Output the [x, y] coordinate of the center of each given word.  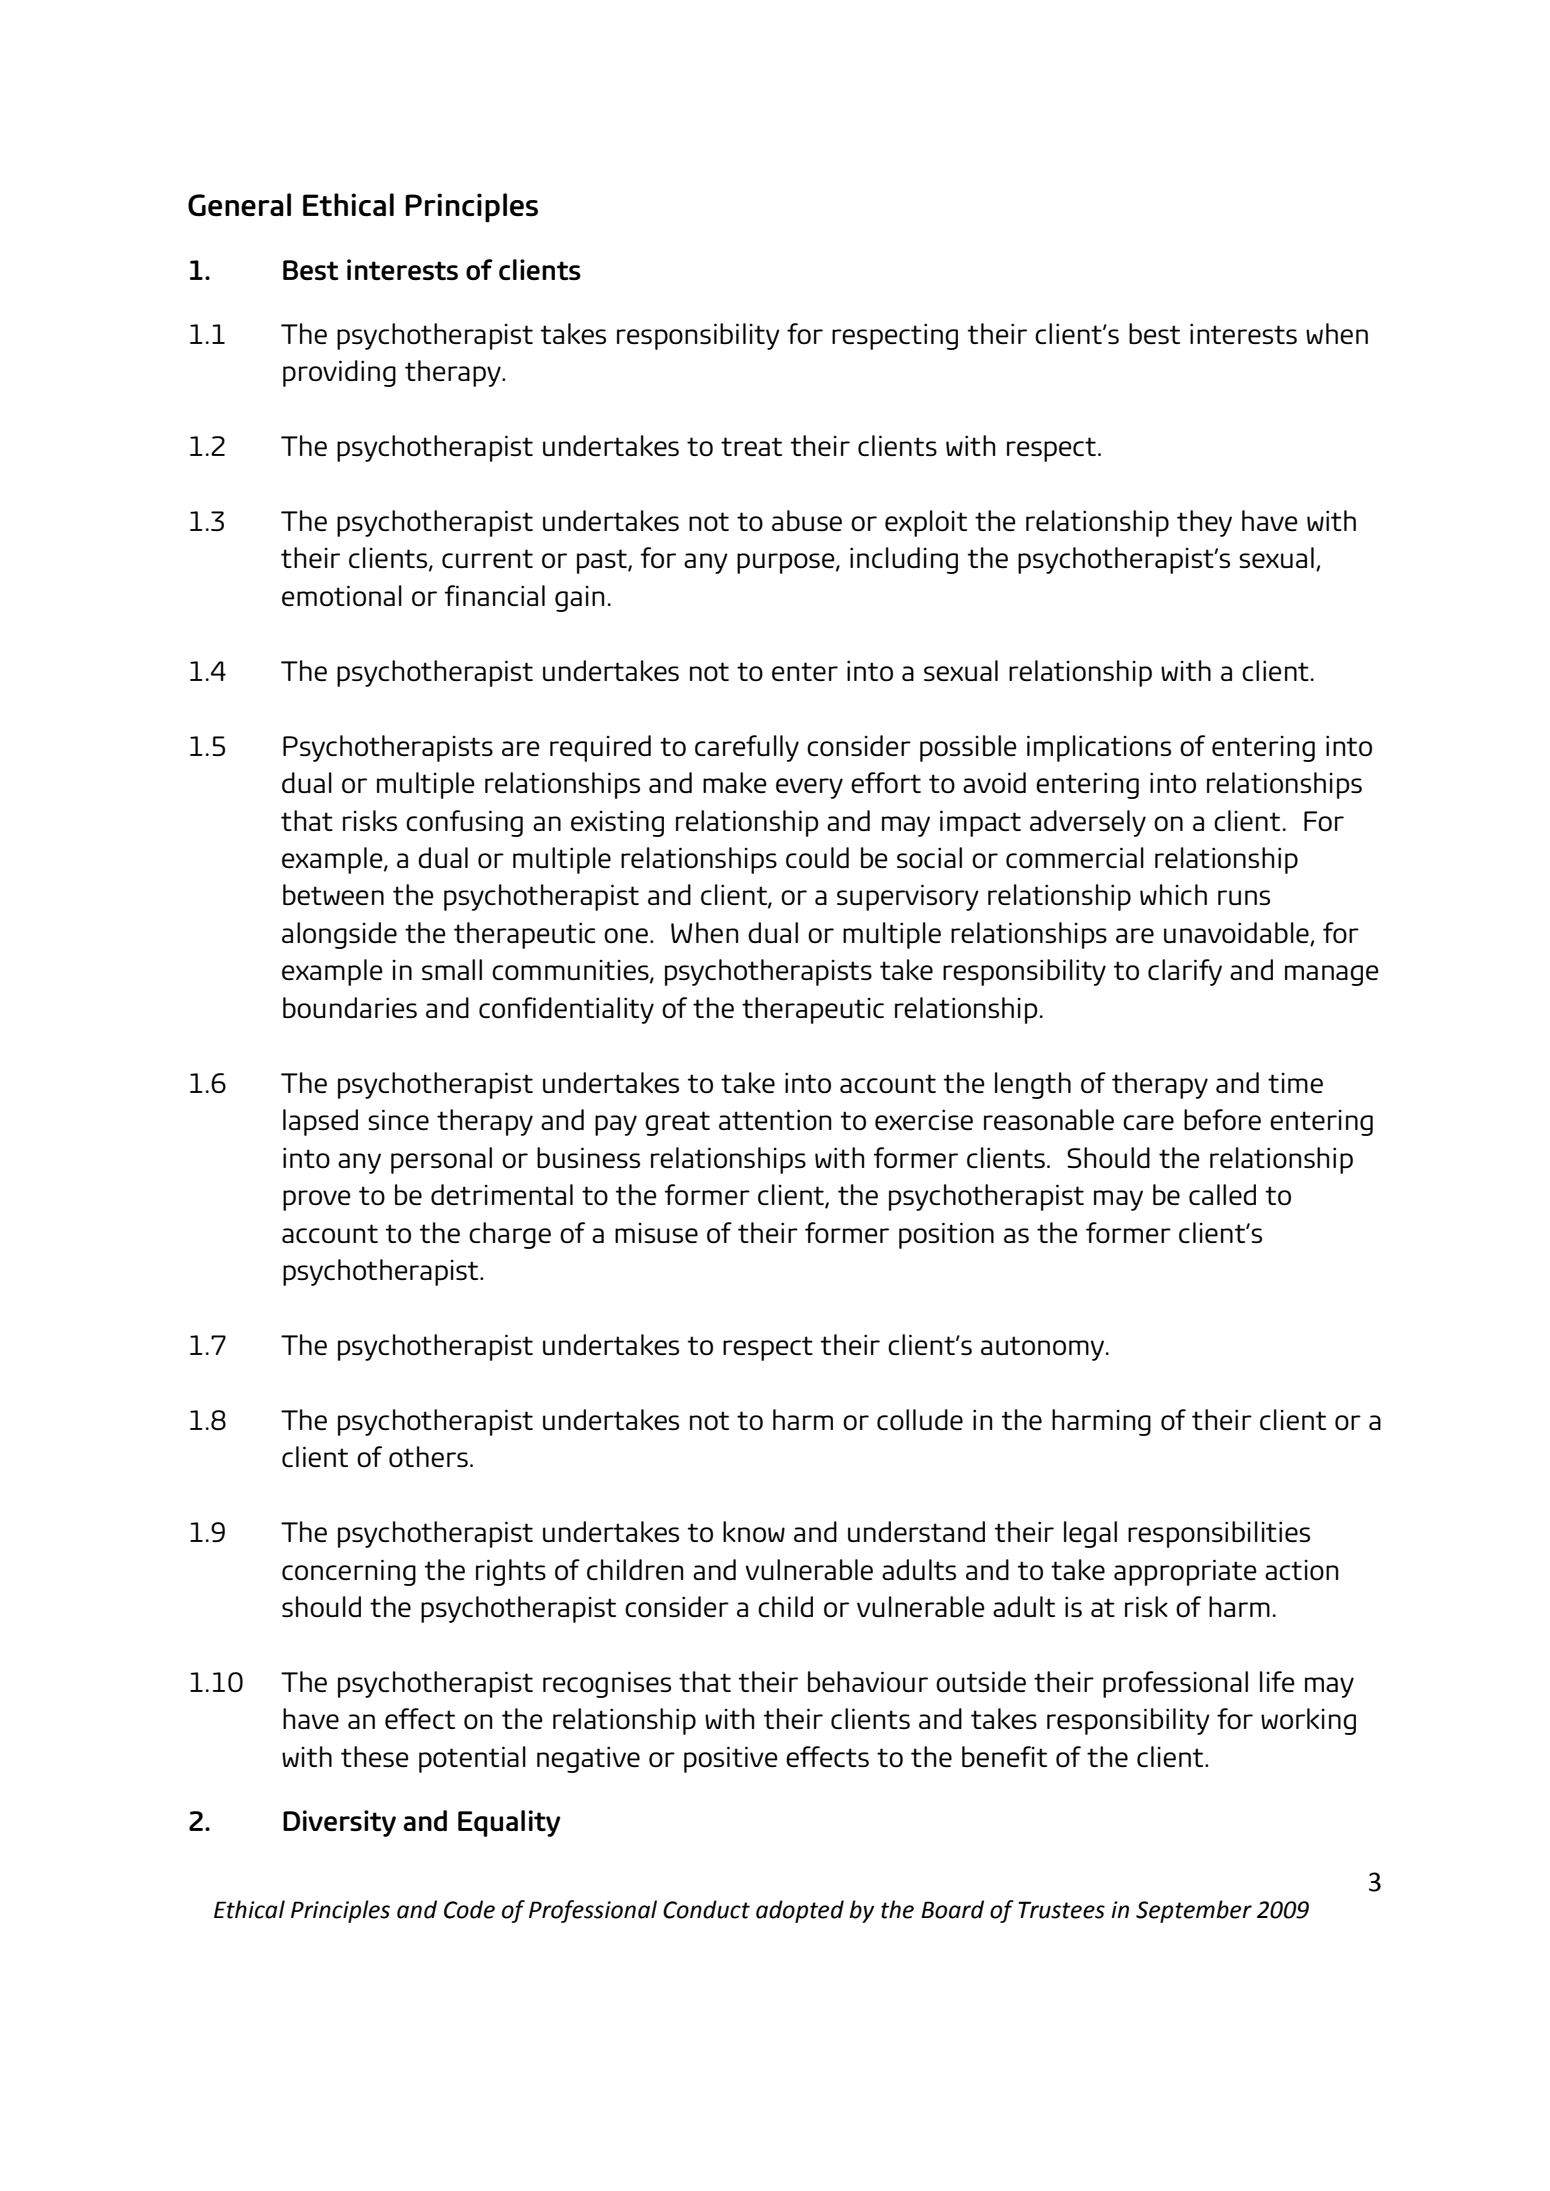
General [239, 205]
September [1194, 1911]
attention [775, 1120]
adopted [800, 1911]
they [1204, 523]
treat [751, 446]
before [1222, 1120]
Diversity [339, 1823]
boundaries [350, 1008]
